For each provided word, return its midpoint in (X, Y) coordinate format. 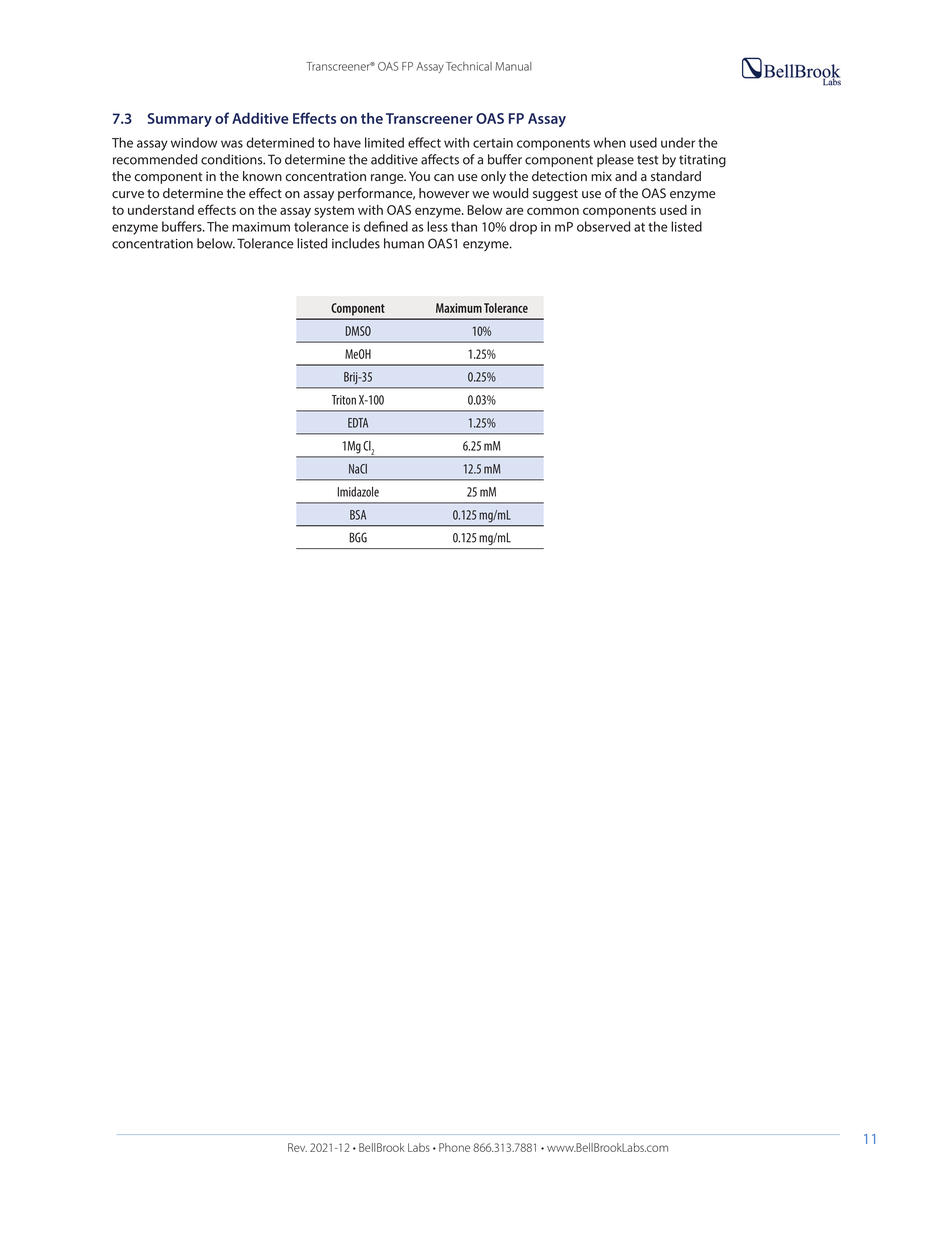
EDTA (358, 423)
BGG (358, 537)
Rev (297, 1147)
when (609, 142)
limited (384, 142)
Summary (180, 120)
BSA (358, 515)
